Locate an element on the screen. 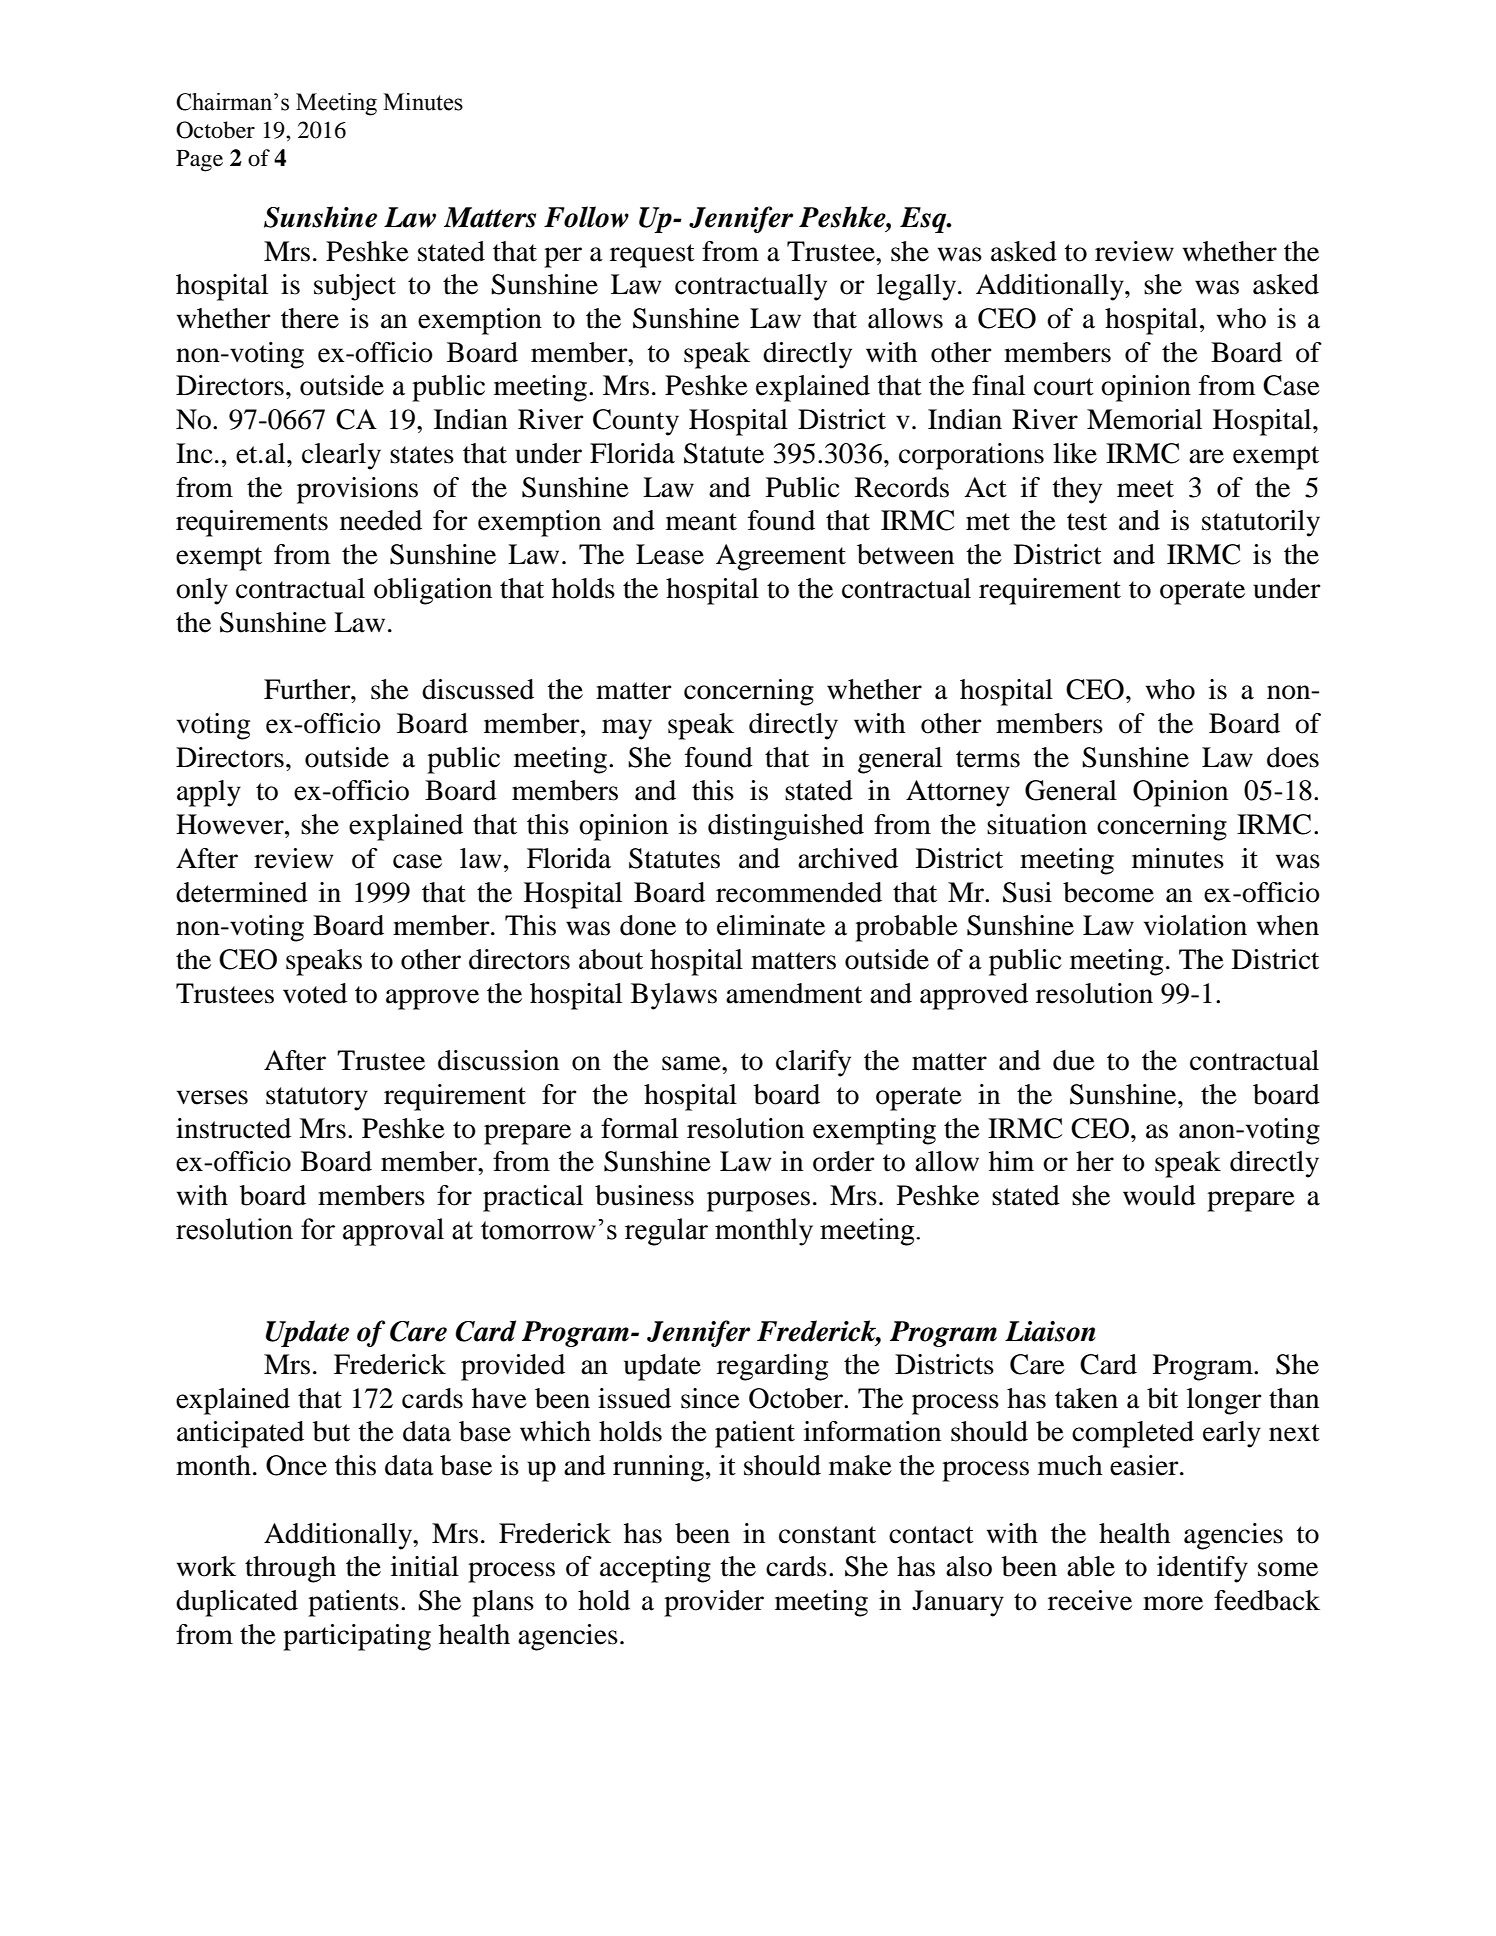 The width and height of the screenshot is (1496, 1936). request is located at coordinates (652, 256).
